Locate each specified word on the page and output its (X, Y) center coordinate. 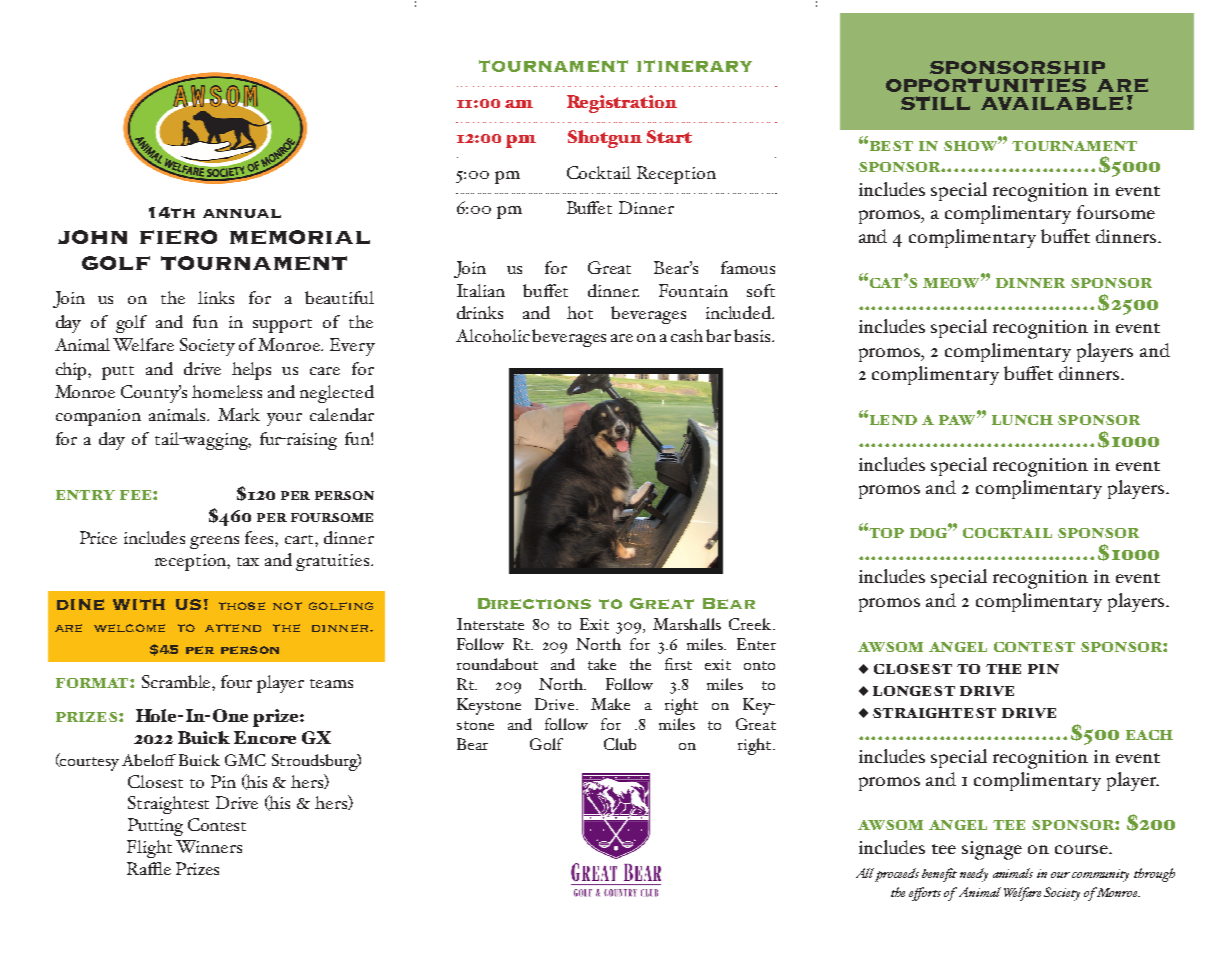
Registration (622, 104)
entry (85, 495)
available (1052, 103)
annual (242, 213)
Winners (209, 846)
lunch (1022, 420)
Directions (534, 603)
